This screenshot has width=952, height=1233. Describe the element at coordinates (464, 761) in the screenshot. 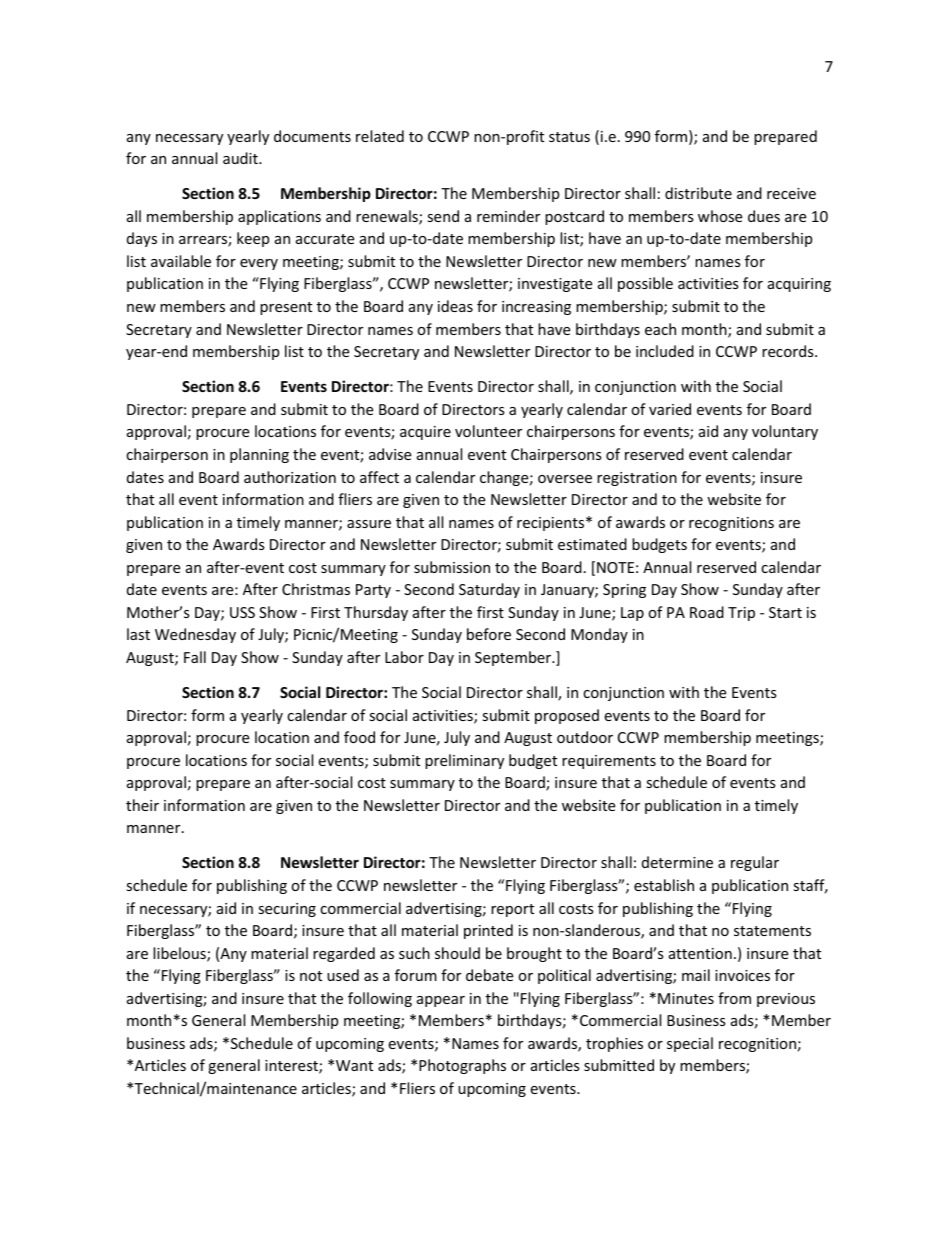

I see `preliminary` at that location.
